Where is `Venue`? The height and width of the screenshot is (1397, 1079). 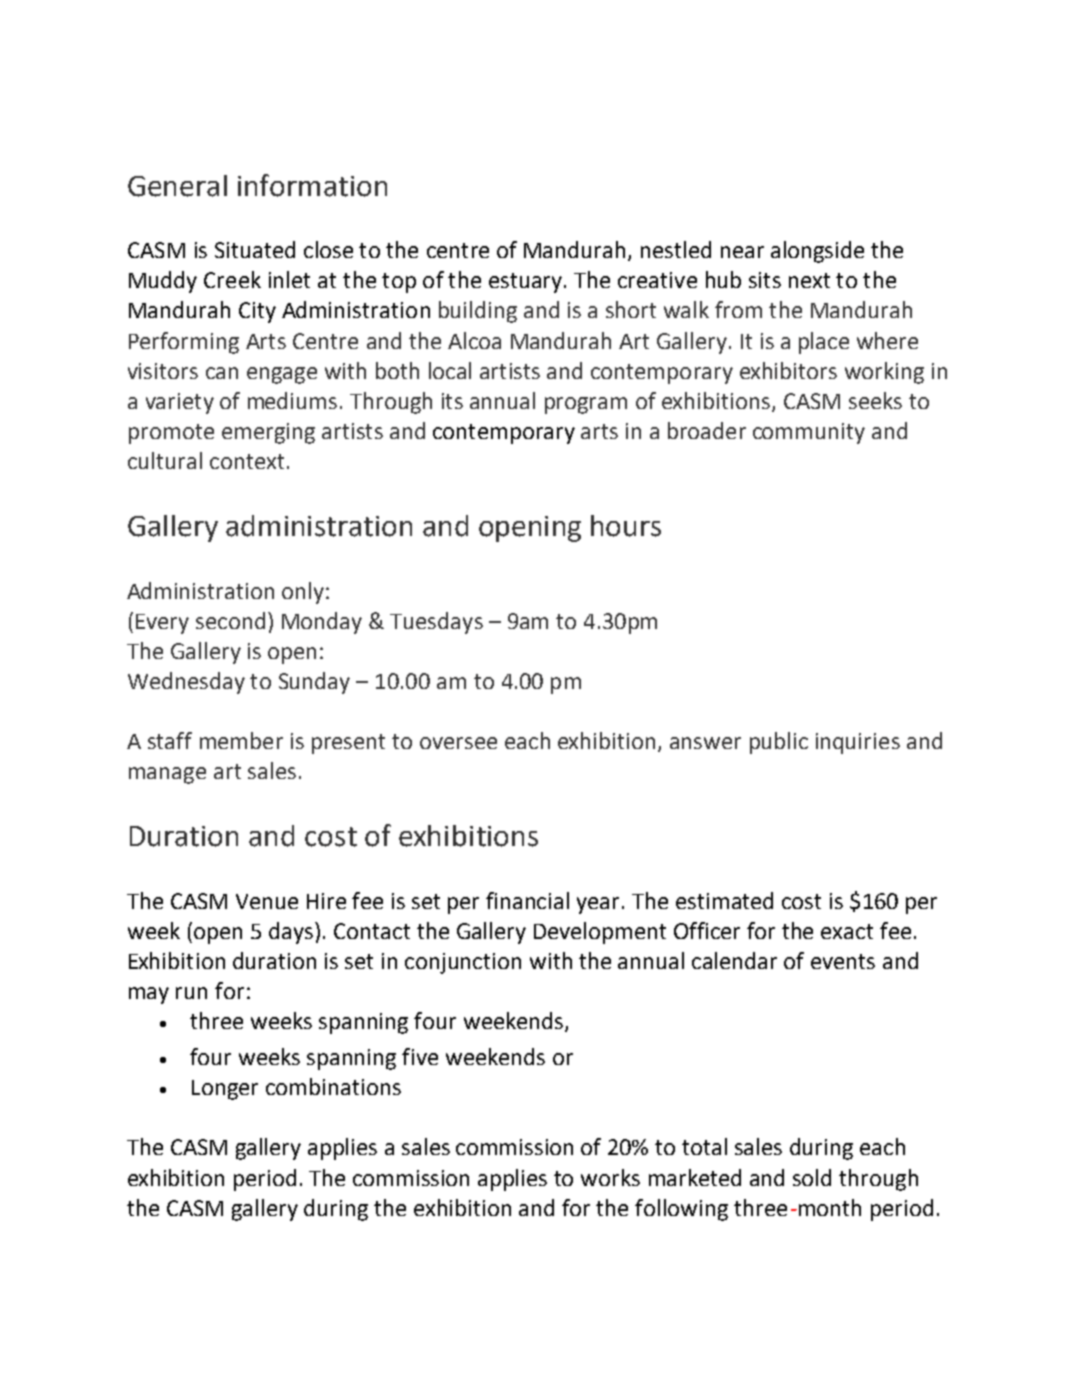 Venue is located at coordinates (267, 901).
